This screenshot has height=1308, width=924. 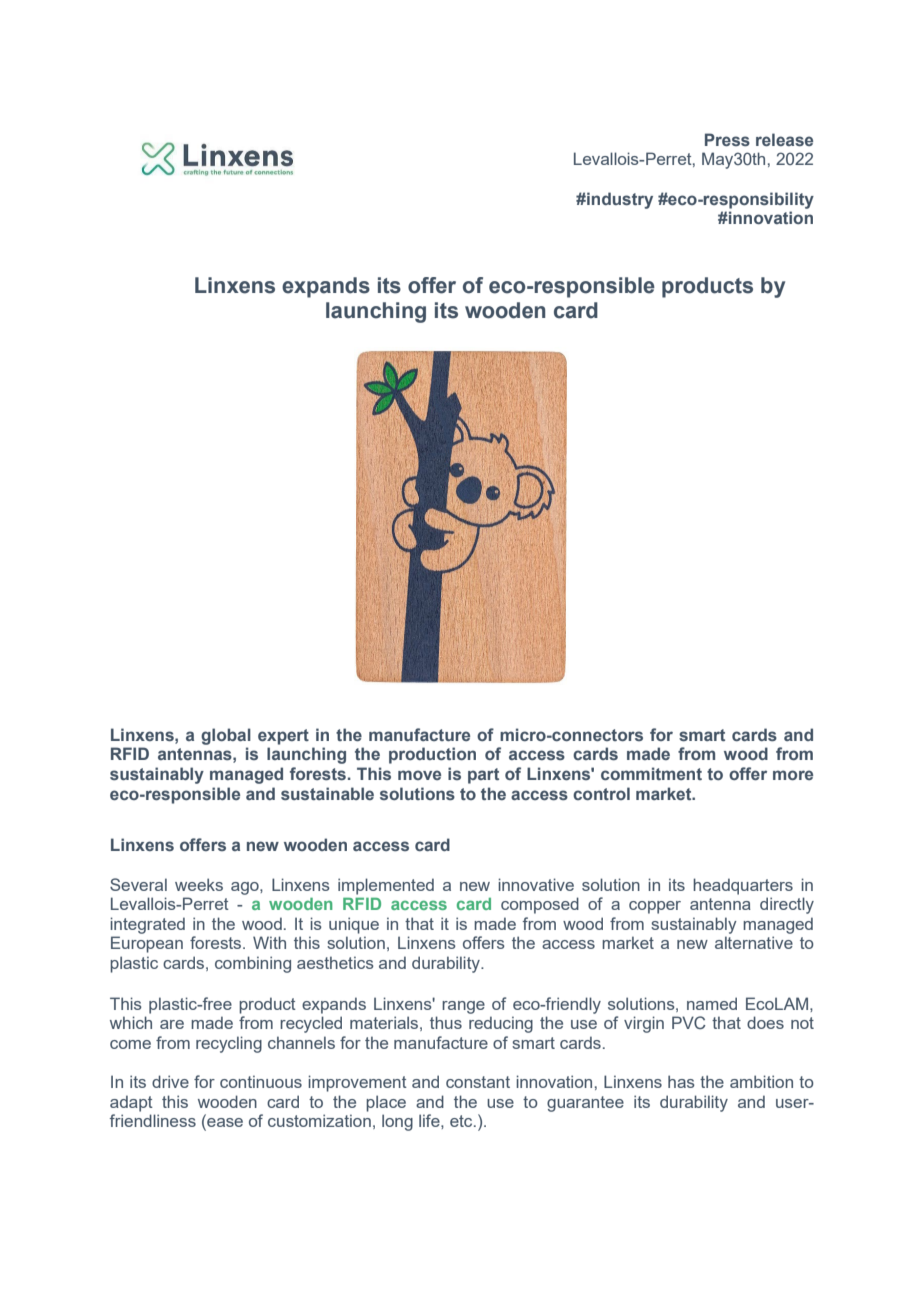 I want to click on sustainable, so click(x=327, y=793).
